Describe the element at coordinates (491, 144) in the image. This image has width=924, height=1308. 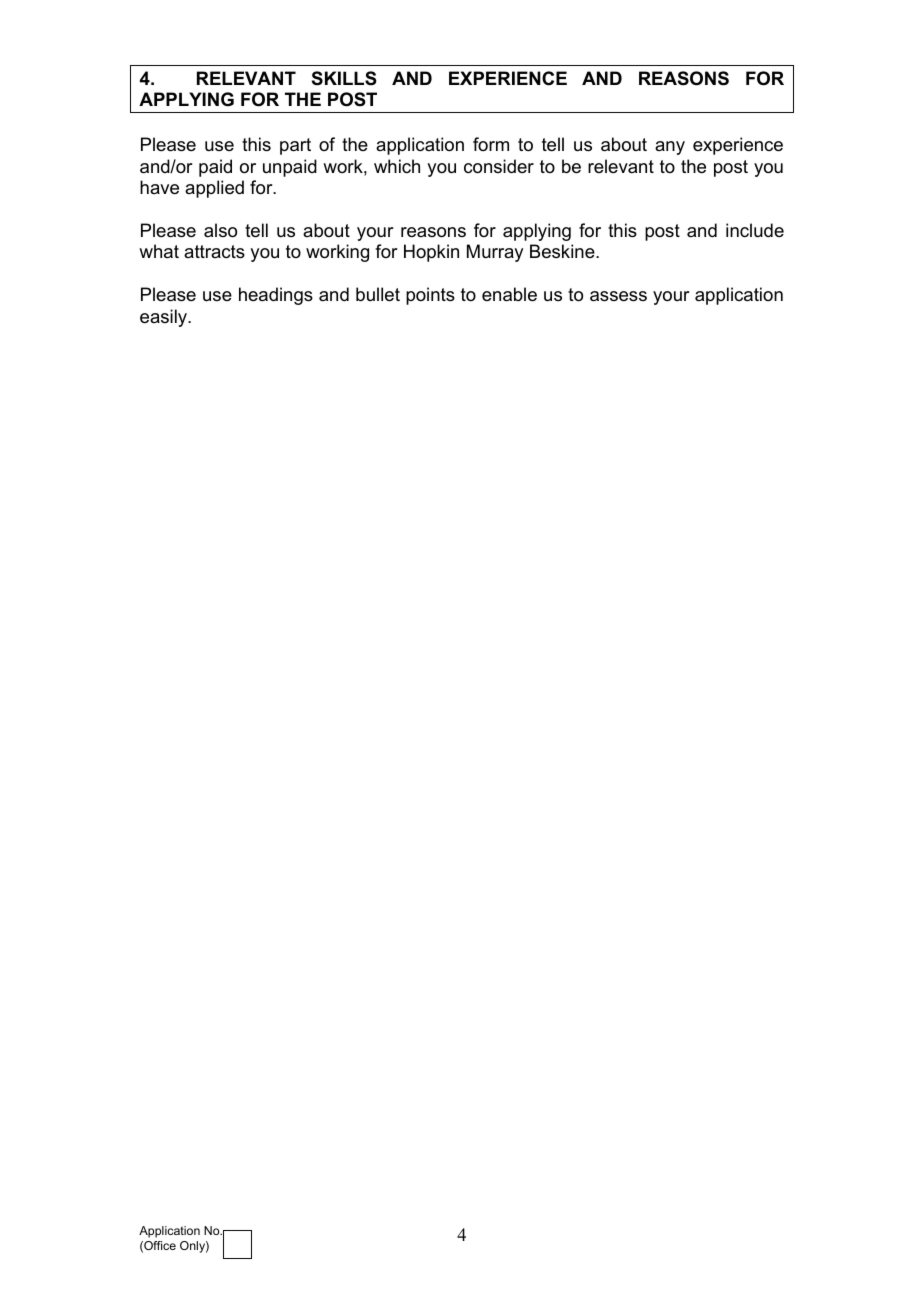
I see `form` at that location.
